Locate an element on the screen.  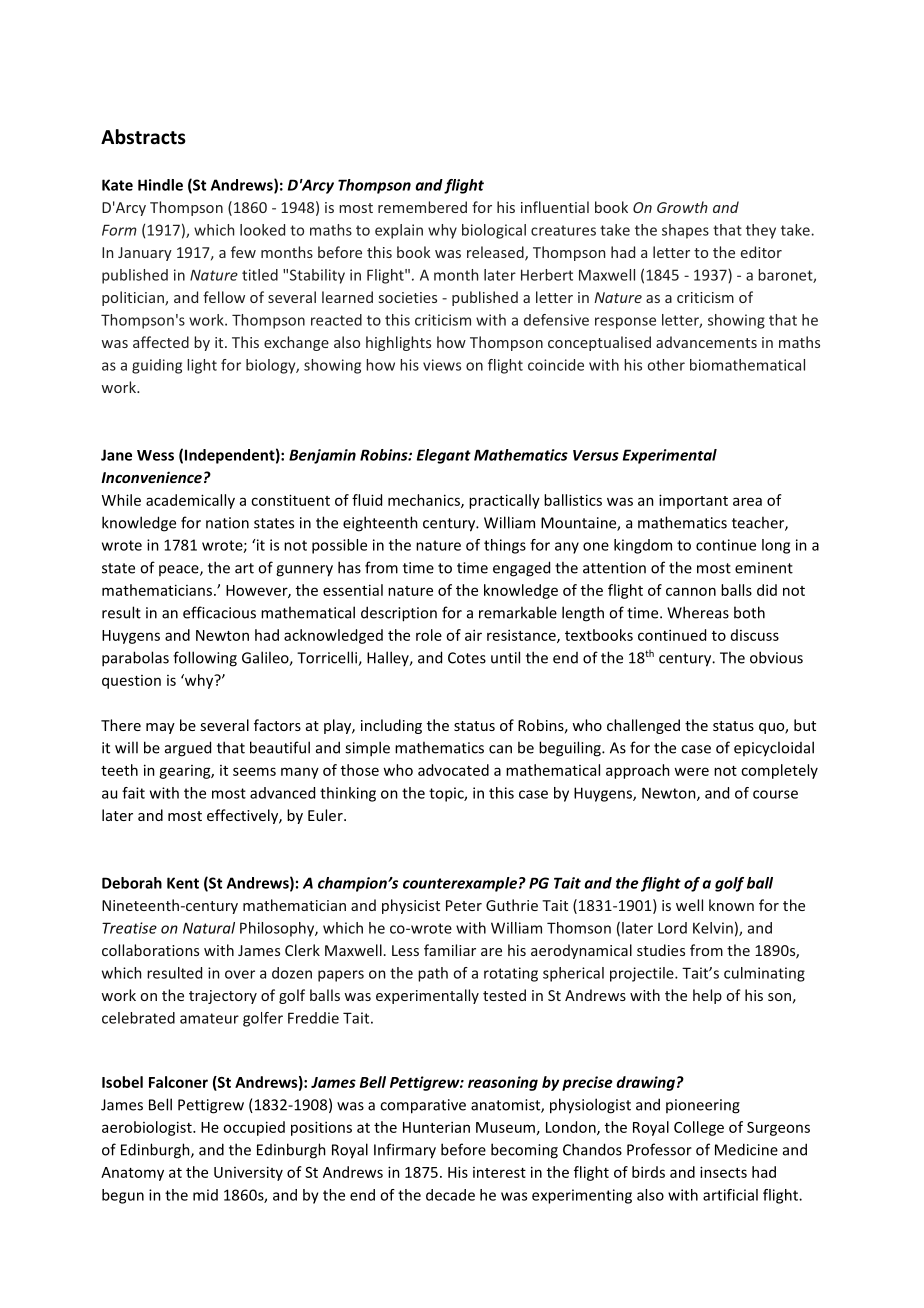
following is located at coordinates (205, 659).
